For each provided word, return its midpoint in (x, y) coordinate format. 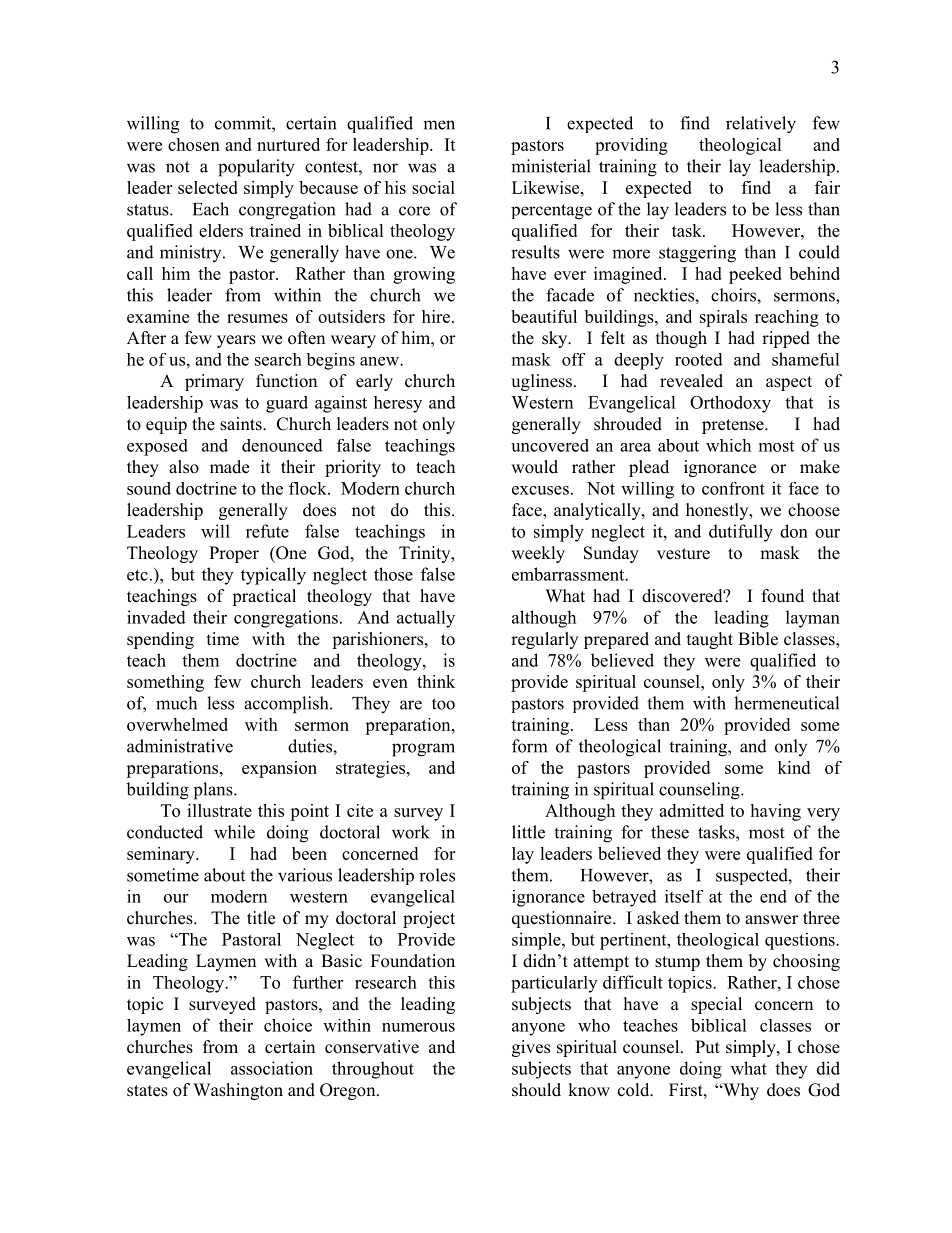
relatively (761, 125)
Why (740, 1091)
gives (531, 1048)
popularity (256, 168)
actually (426, 619)
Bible (758, 639)
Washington (238, 1091)
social (433, 187)
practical (264, 597)
